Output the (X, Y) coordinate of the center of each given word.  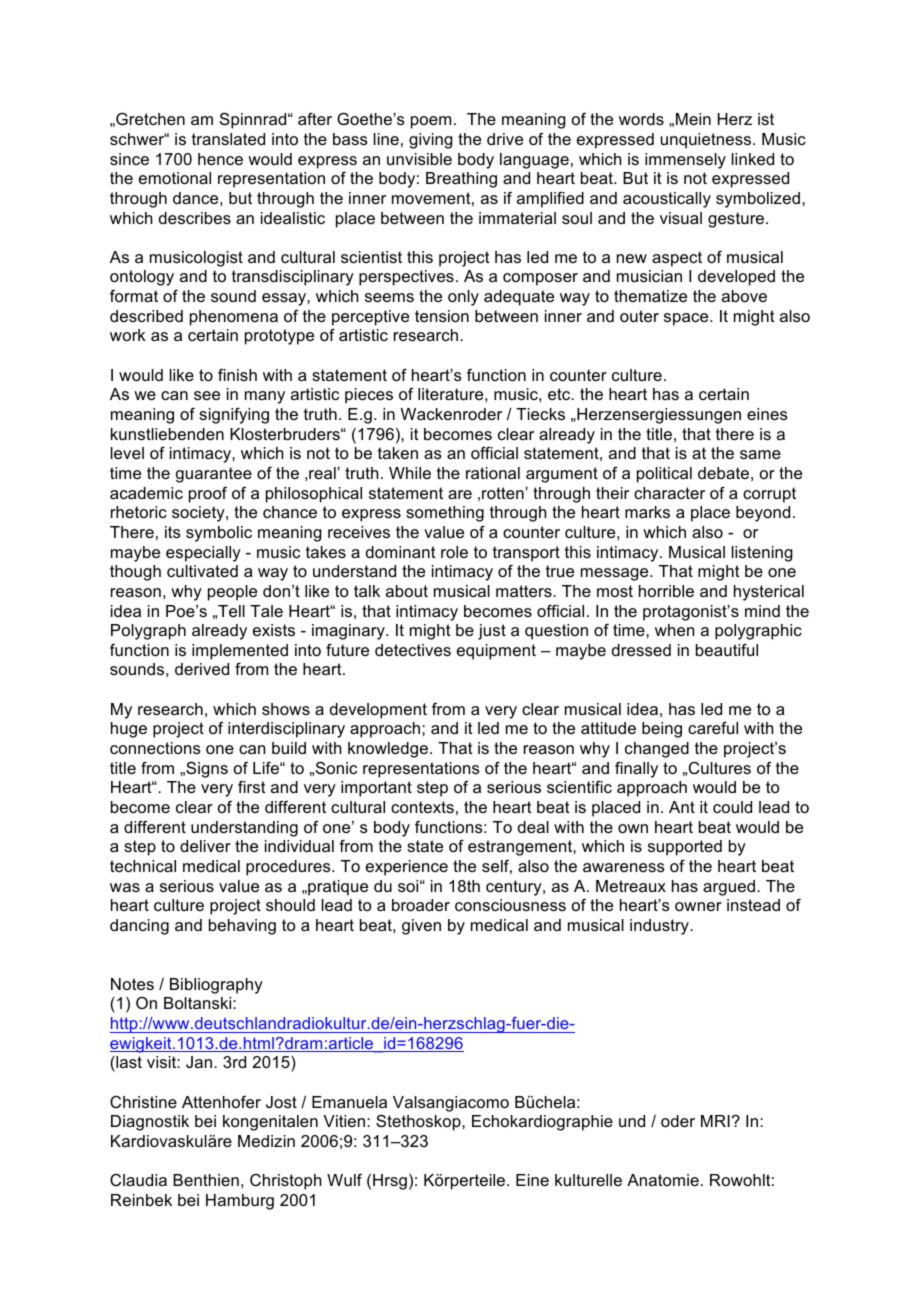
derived (202, 669)
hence (220, 159)
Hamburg (240, 1202)
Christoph (285, 1182)
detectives (413, 650)
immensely (685, 161)
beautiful (727, 650)
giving (431, 141)
